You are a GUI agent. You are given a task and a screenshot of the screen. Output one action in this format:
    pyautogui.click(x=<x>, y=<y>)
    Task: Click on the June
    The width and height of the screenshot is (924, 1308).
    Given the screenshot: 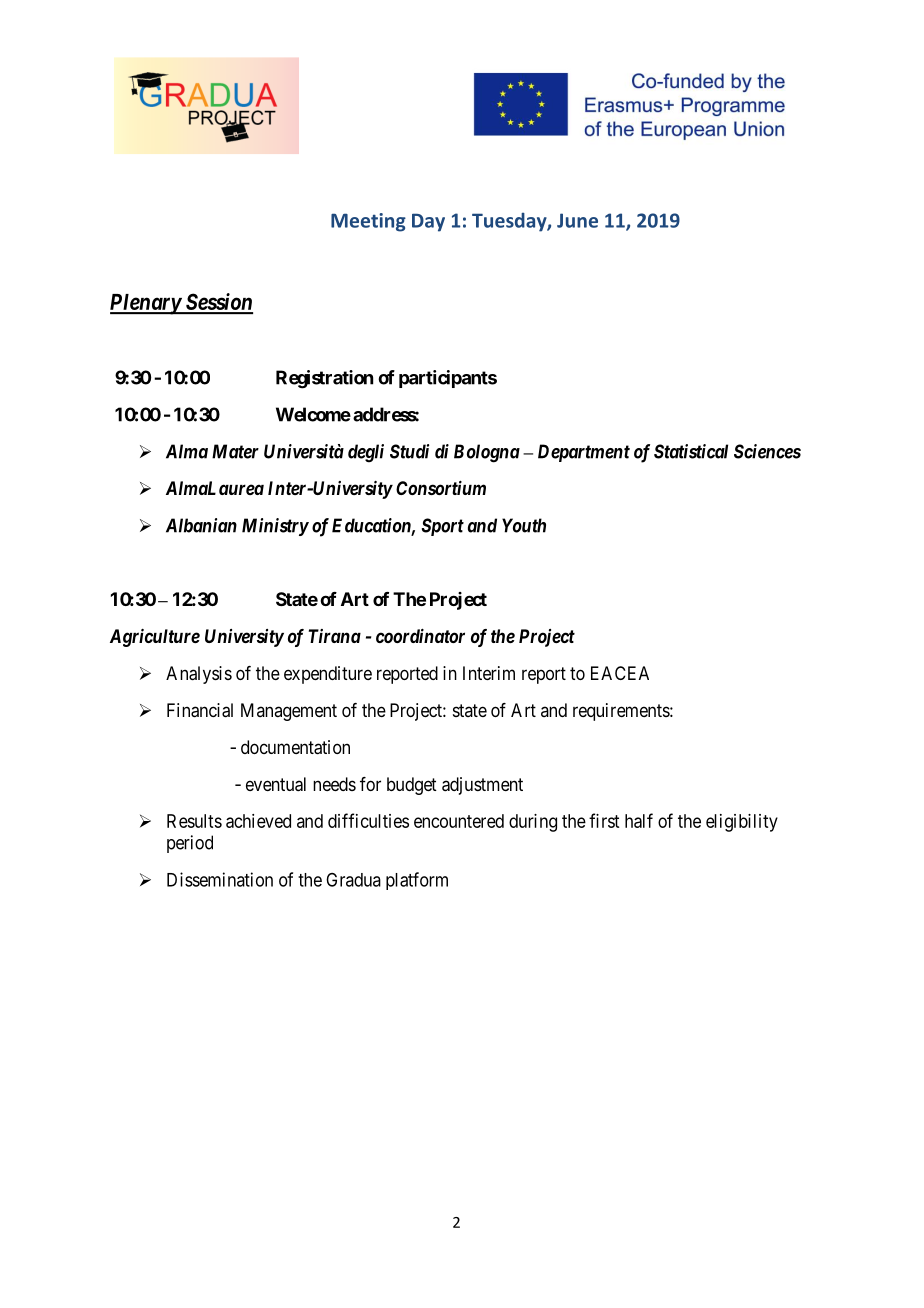 What is the action you would take?
    pyautogui.click(x=577, y=220)
